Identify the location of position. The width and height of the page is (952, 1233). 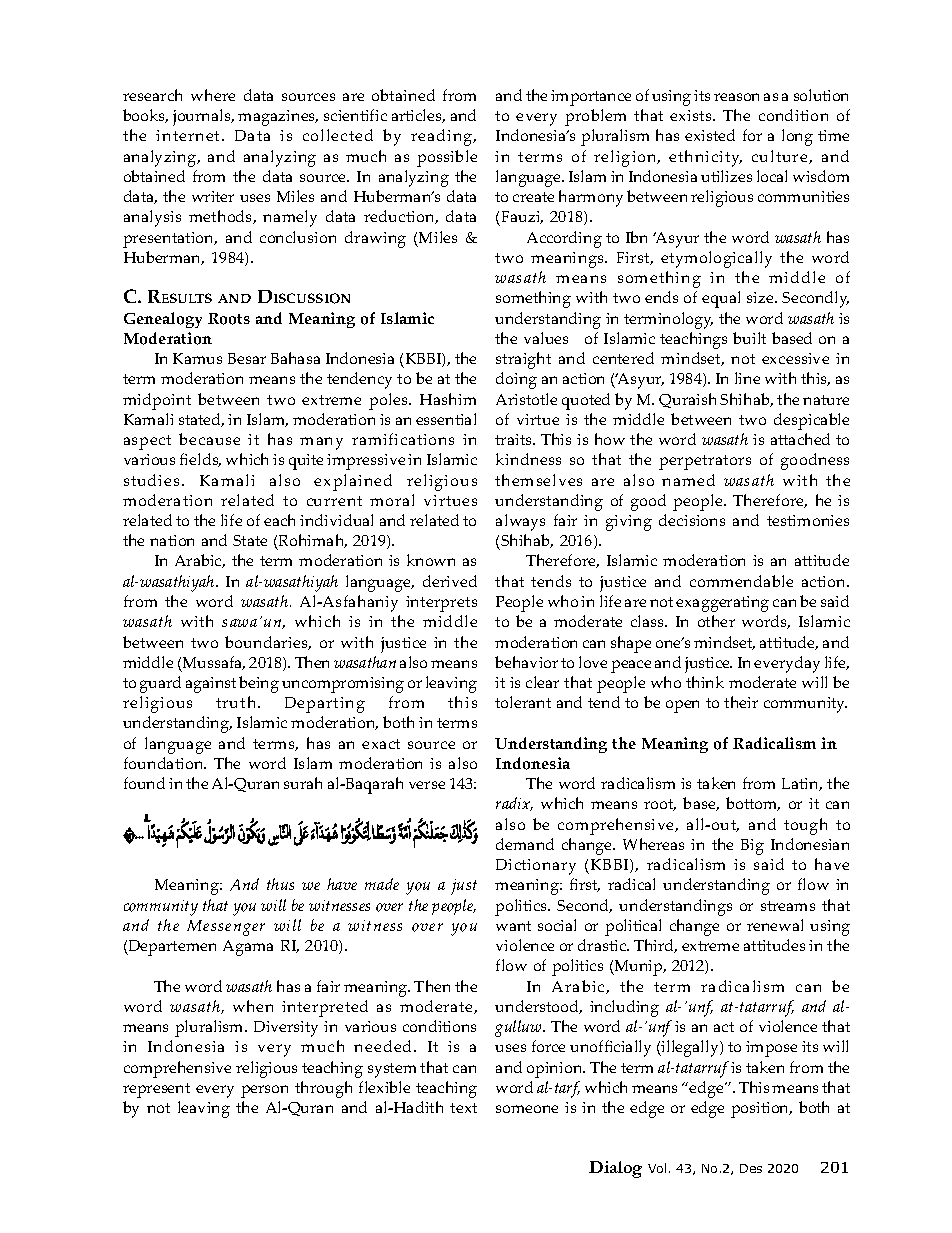
(761, 1110).
